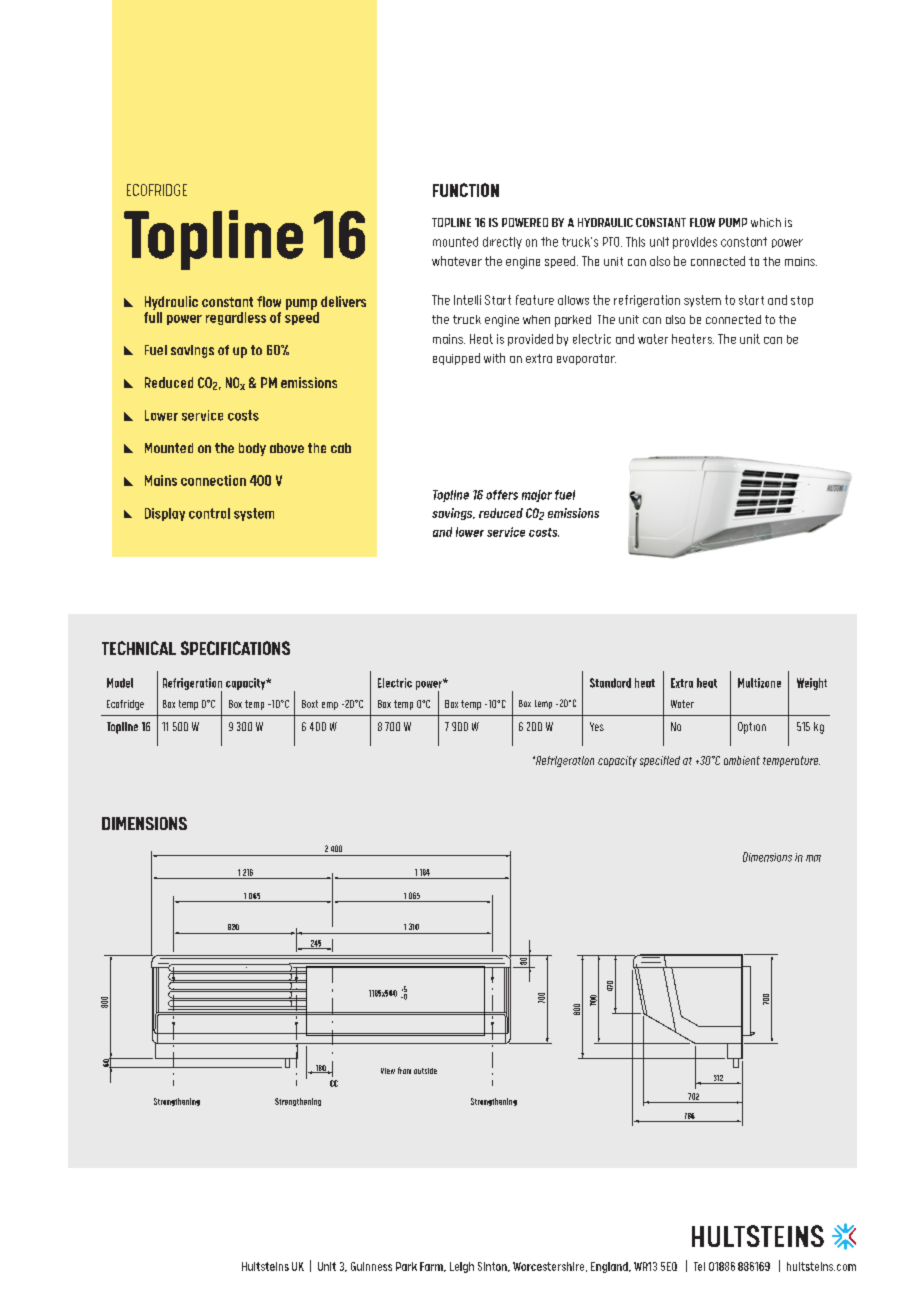 This screenshot has height=1308, width=924. Describe the element at coordinates (120, 683) in the screenshot. I see `Model` at that location.
